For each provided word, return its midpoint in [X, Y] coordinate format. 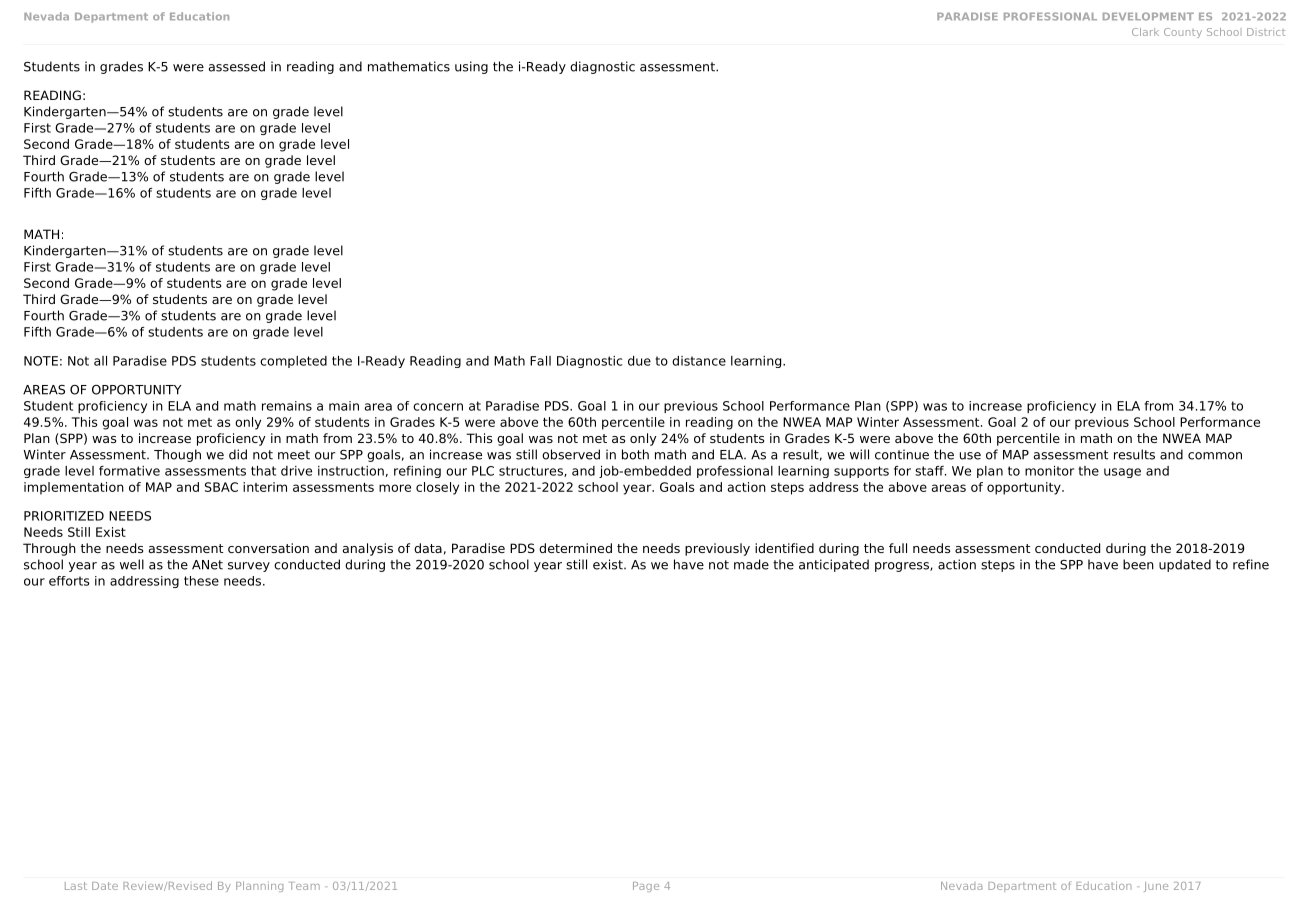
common [1215, 456]
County [1183, 33]
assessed [237, 66]
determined [575, 548]
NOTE [41, 361]
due [639, 361]
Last [76, 886]
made [751, 564]
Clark [1145, 32]
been [1138, 564]
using [471, 67]
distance [699, 361]
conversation [268, 548]
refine [1251, 564]
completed [293, 362]
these [201, 581]
